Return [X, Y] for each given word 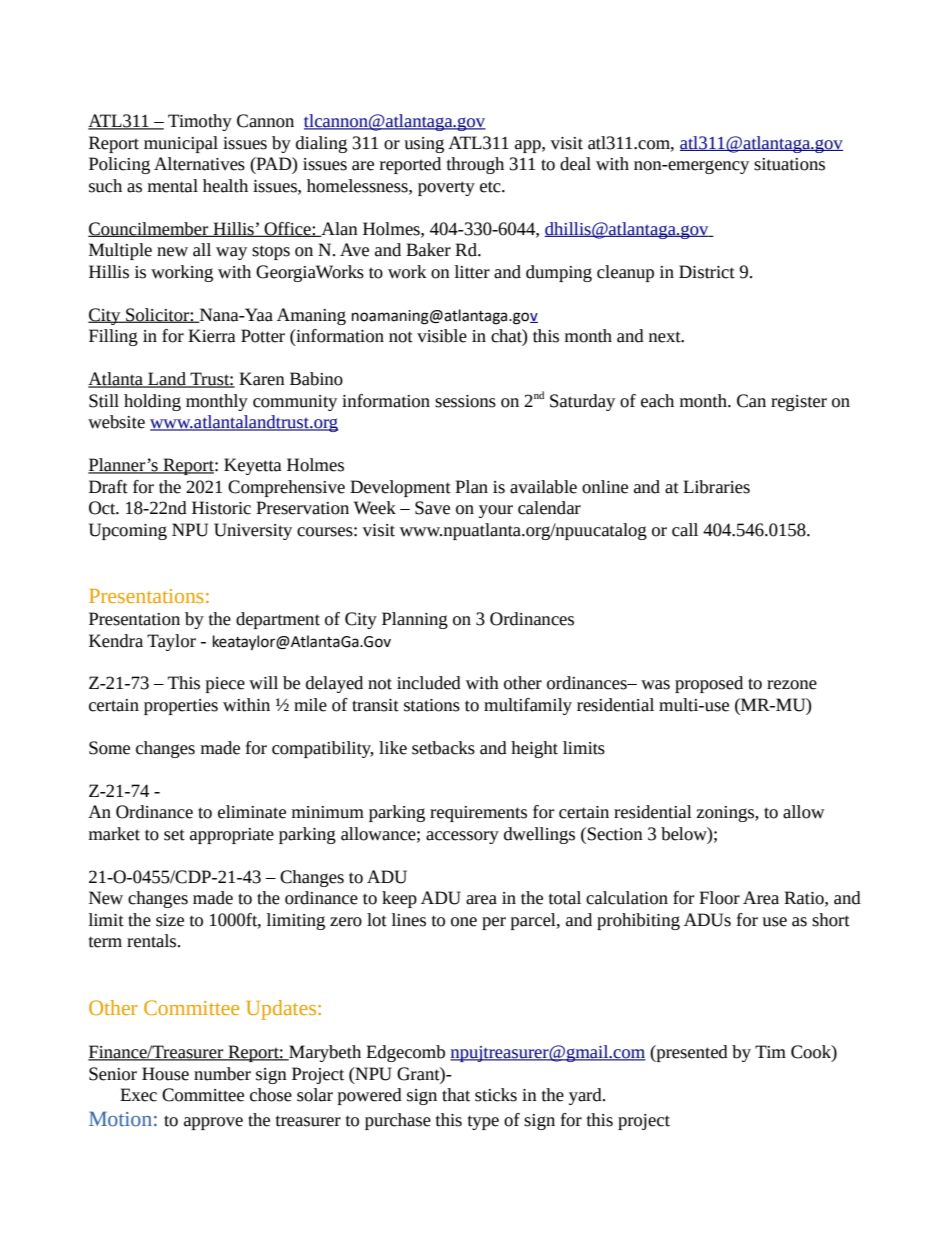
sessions [465, 401]
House [165, 1074]
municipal [181, 144]
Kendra [116, 641]
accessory [462, 837]
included [429, 683]
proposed [709, 684]
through [475, 165]
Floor [719, 898]
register [799, 403]
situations [789, 164]
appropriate [232, 836]
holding [152, 402]
